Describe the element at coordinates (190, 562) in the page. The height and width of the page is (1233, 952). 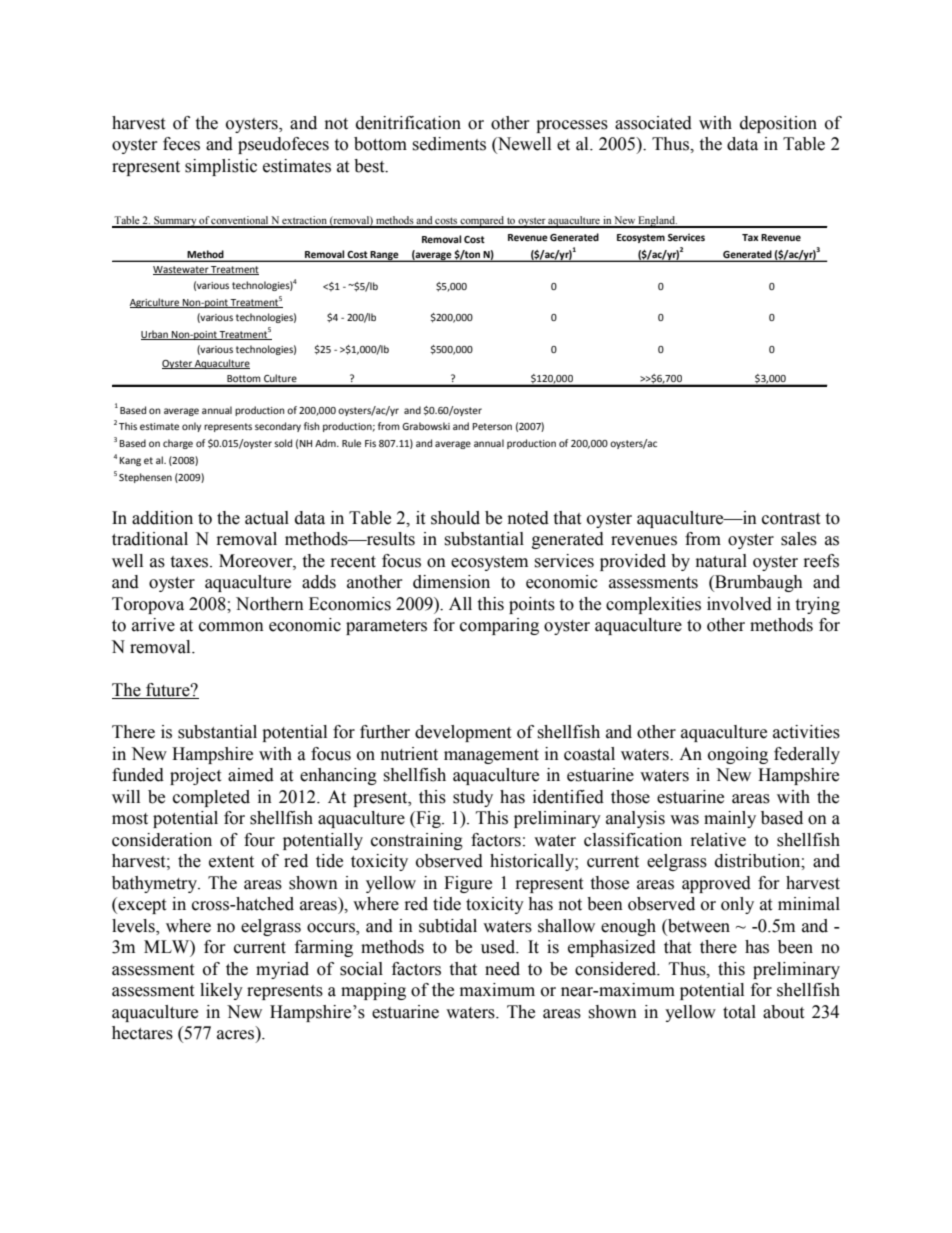
I see `taxes` at that location.
